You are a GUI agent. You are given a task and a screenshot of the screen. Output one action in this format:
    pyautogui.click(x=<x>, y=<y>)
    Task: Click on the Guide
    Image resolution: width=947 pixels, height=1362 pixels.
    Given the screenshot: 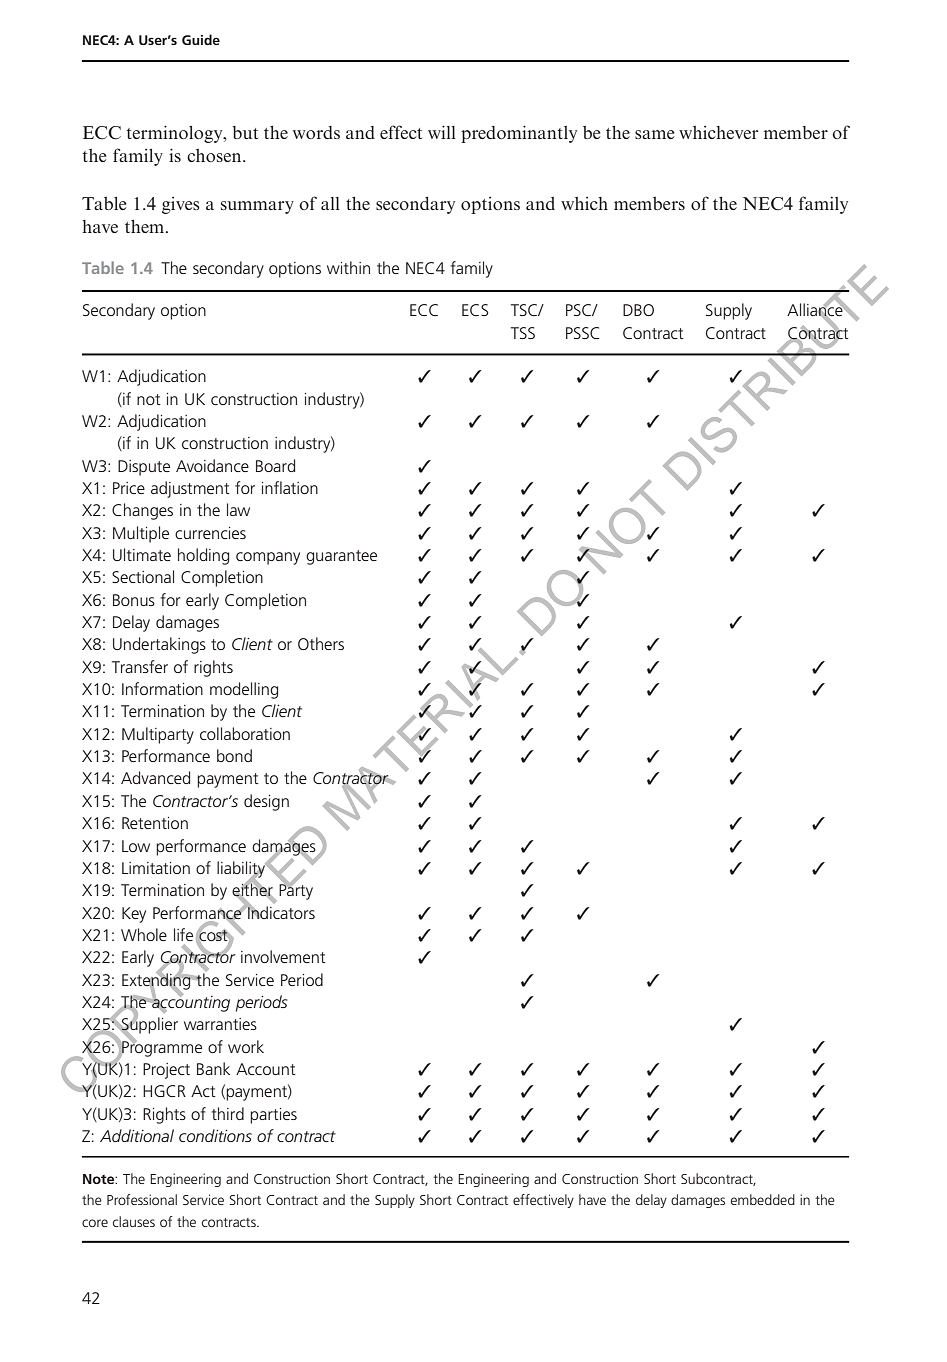 What is the action you would take?
    pyautogui.click(x=201, y=39)
